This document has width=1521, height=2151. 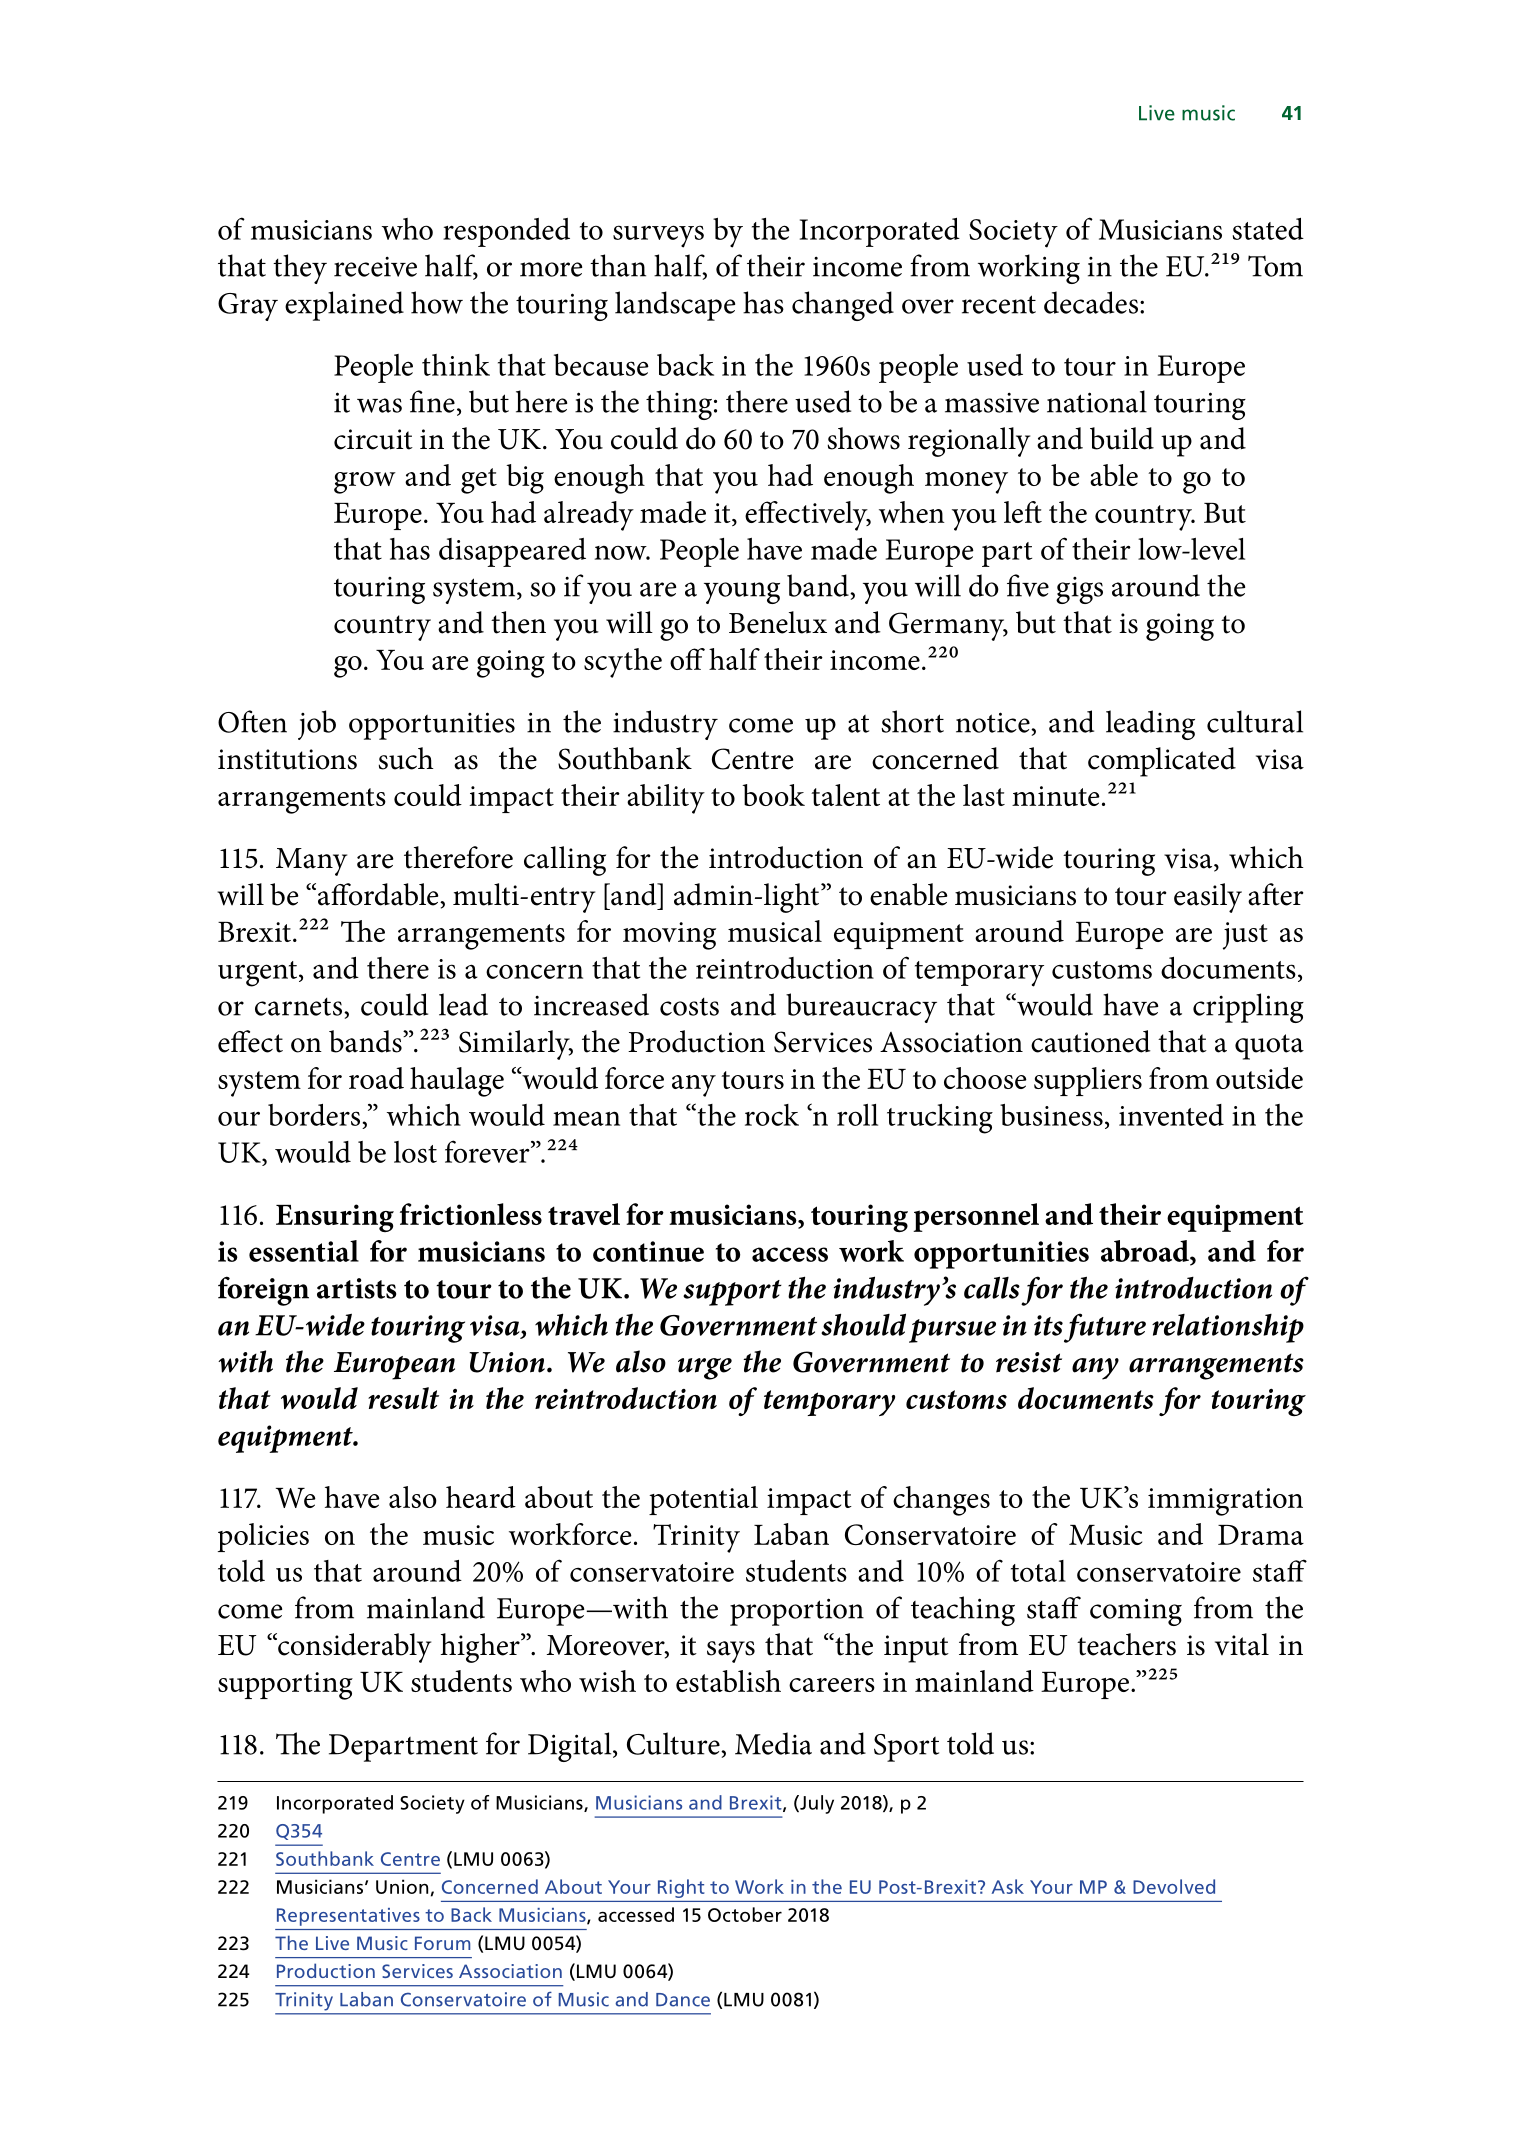 What do you see at coordinates (1208, 898) in the document?
I see `easily` at bounding box center [1208, 898].
